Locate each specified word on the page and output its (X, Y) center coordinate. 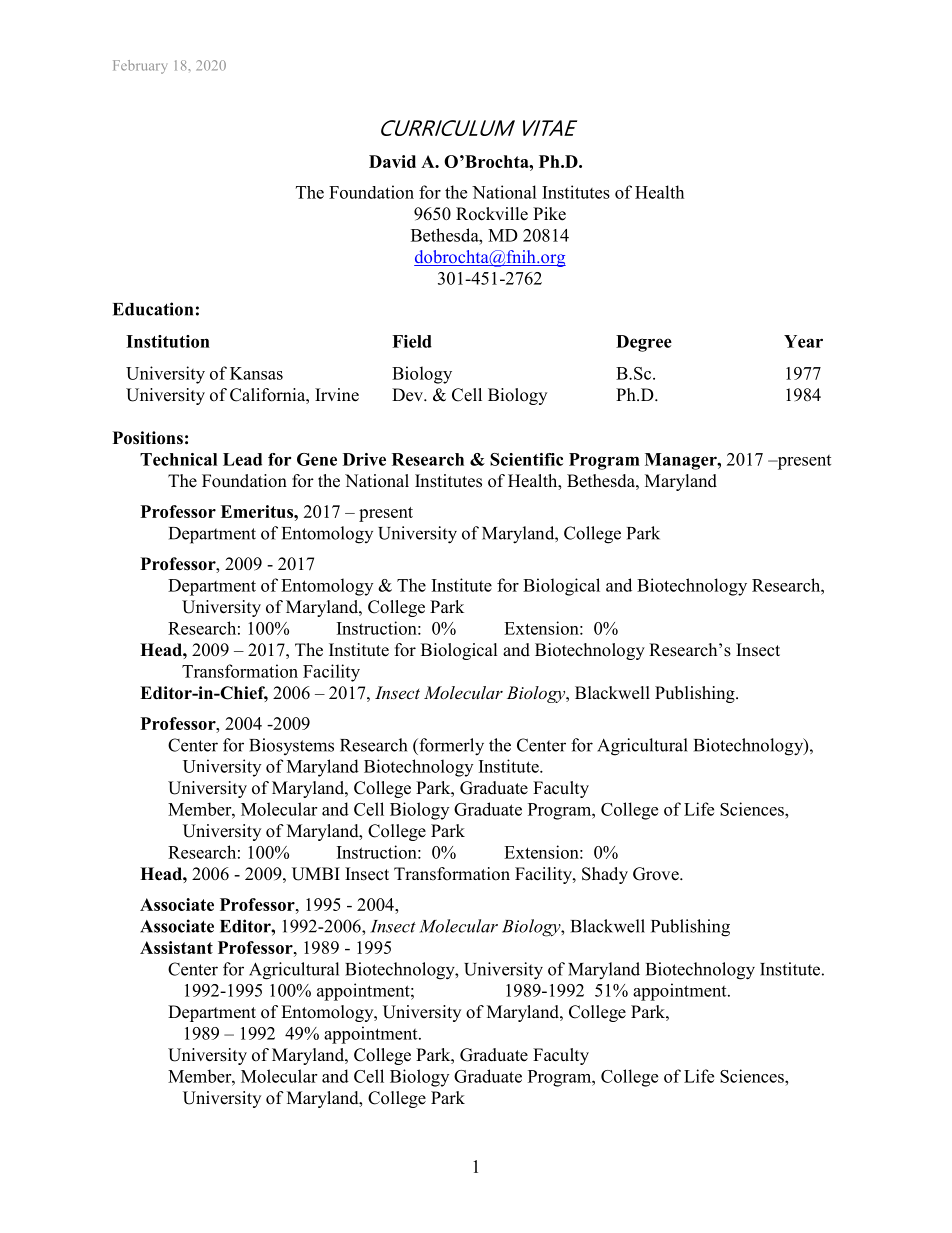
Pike (549, 214)
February (140, 67)
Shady (605, 875)
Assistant (176, 947)
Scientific (526, 459)
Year (803, 341)
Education (153, 309)
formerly (450, 747)
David (392, 161)
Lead (242, 459)
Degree (644, 343)
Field (412, 341)
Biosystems (291, 746)
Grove (657, 874)
